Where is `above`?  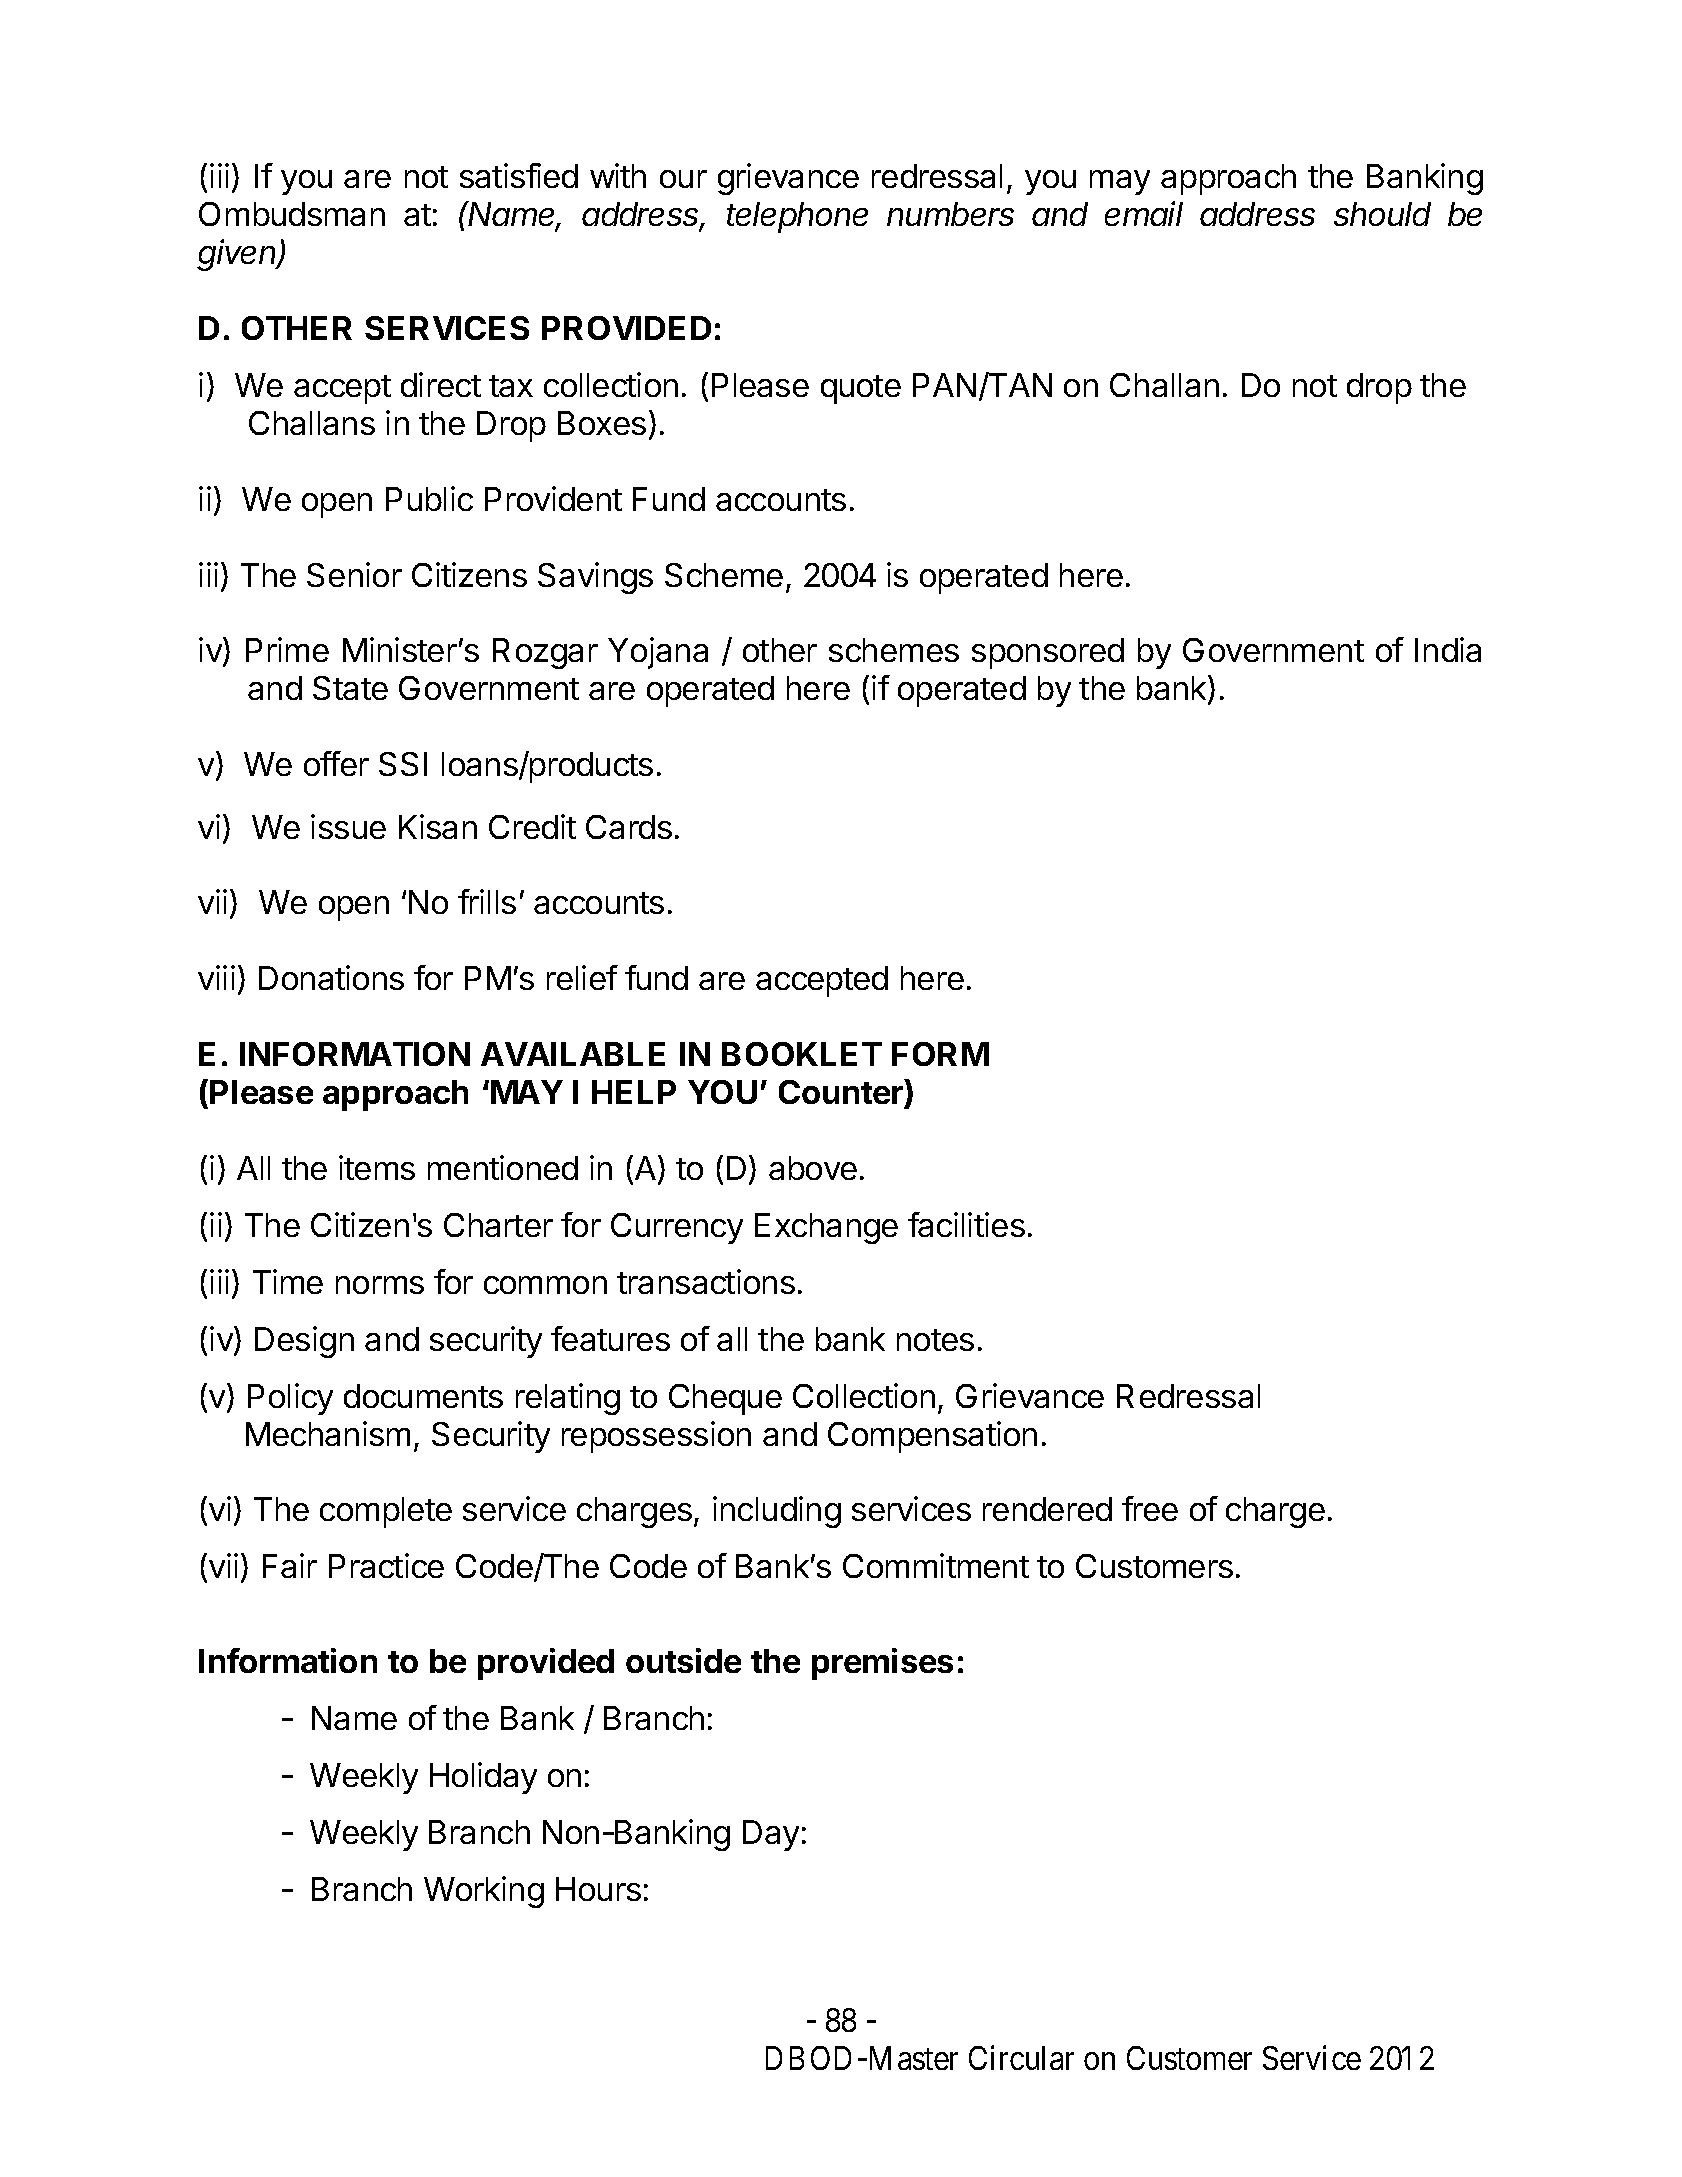 above is located at coordinates (813, 1168).
